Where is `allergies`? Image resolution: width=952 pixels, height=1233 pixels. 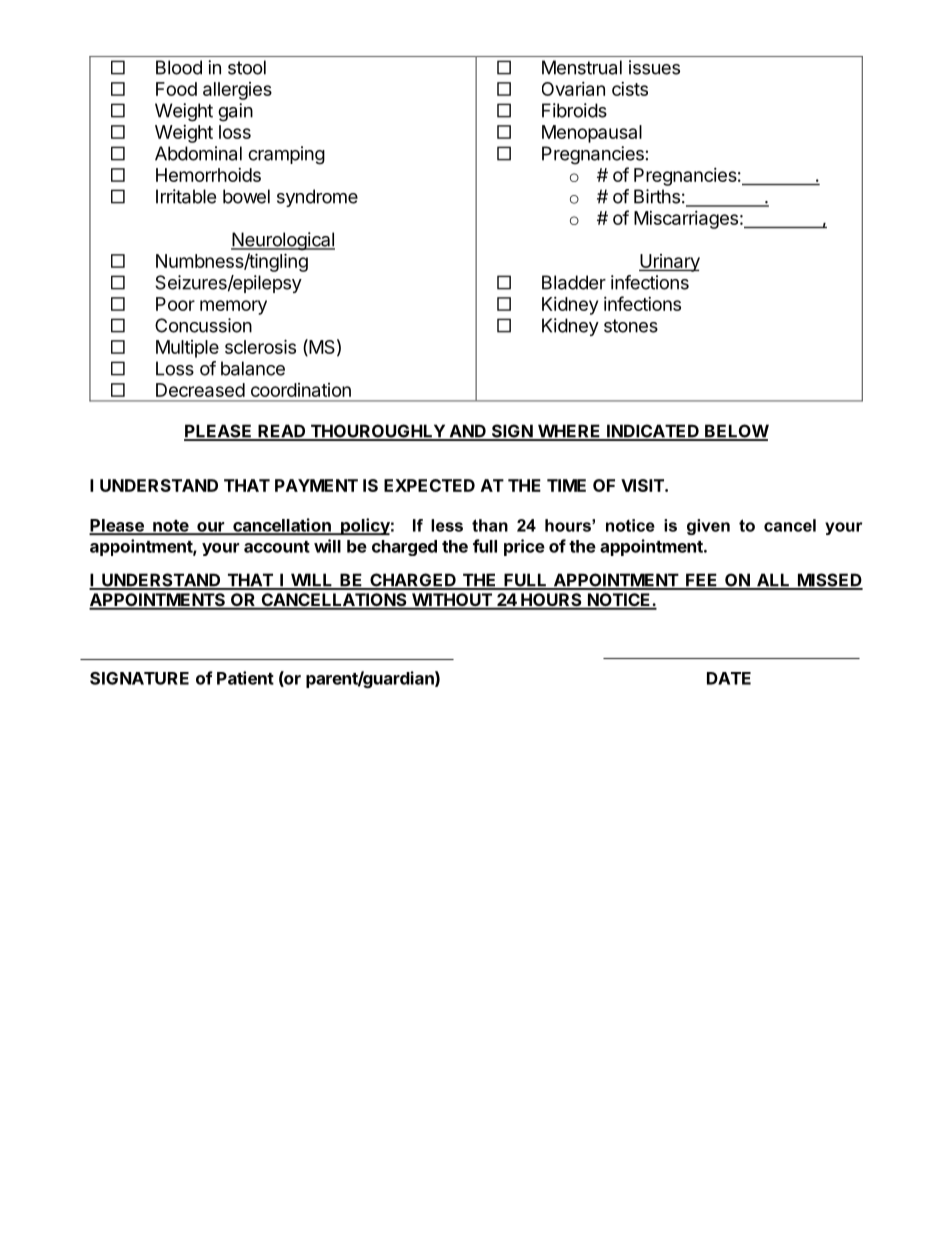
allergies is located at coordinates (237, 91).
